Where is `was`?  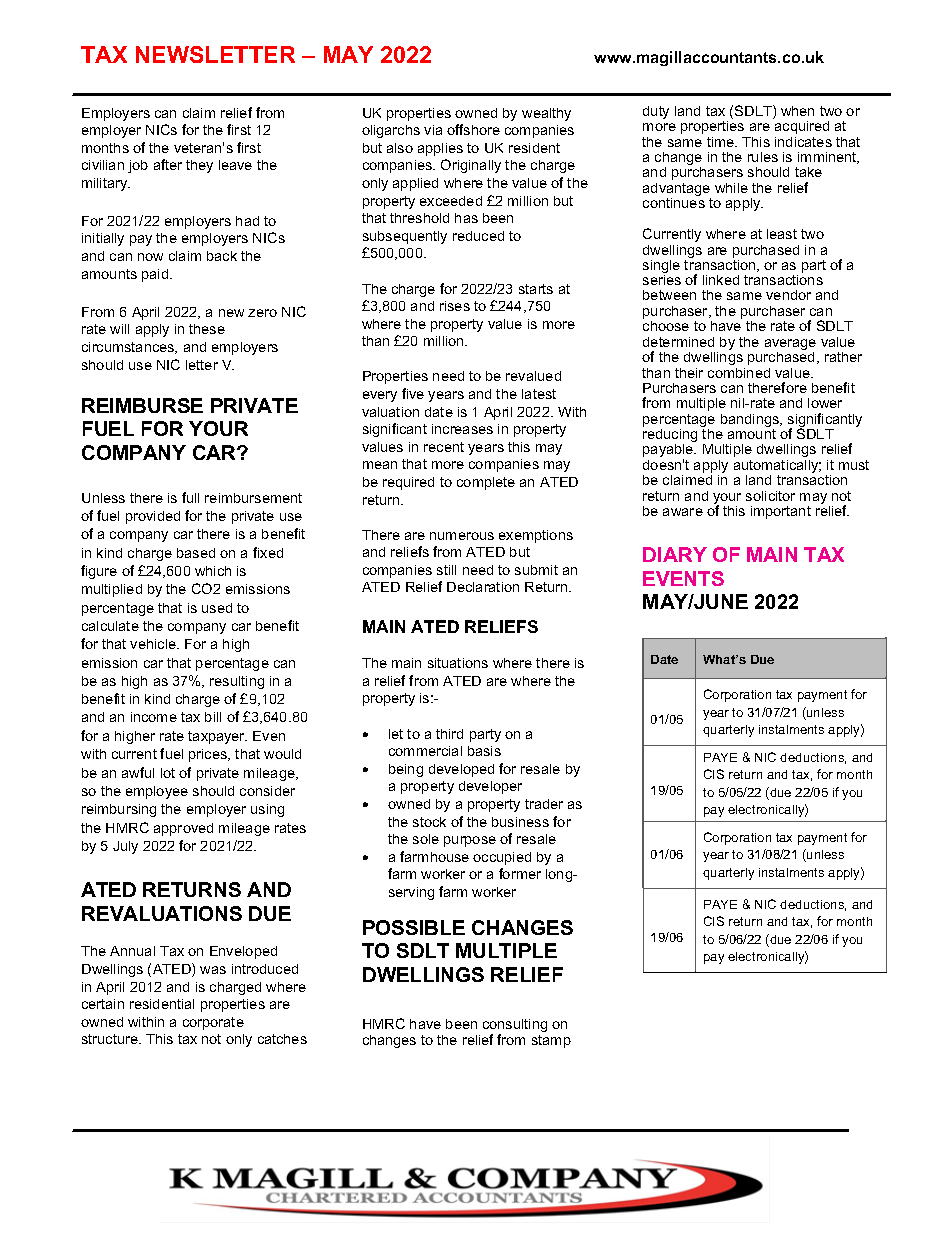 was is located at coordinates (213, 970).
